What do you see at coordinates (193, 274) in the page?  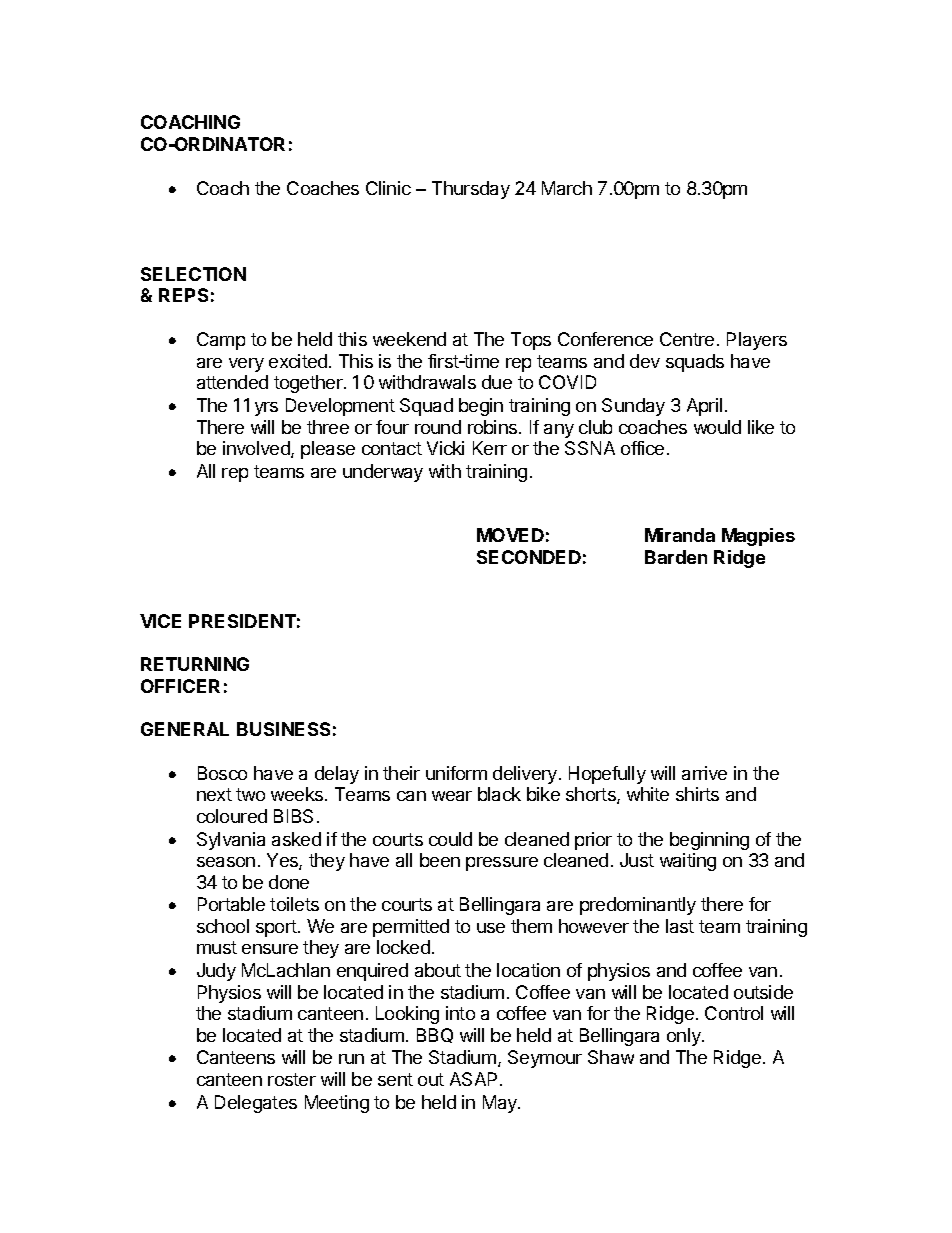 I see `SELECTION` at bounding box center [193, 274].
